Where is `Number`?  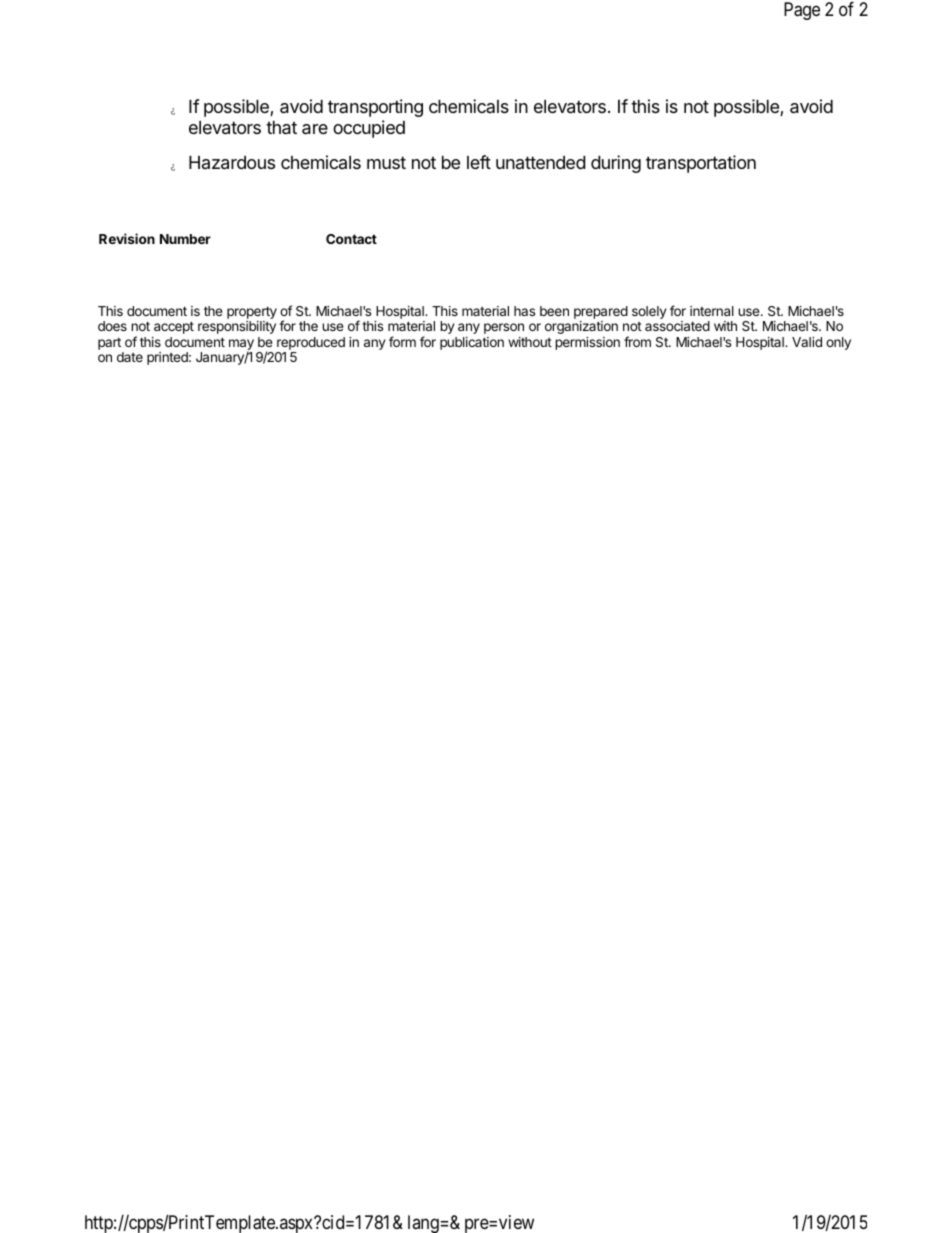 Number is located at coordinates (185, 239).
